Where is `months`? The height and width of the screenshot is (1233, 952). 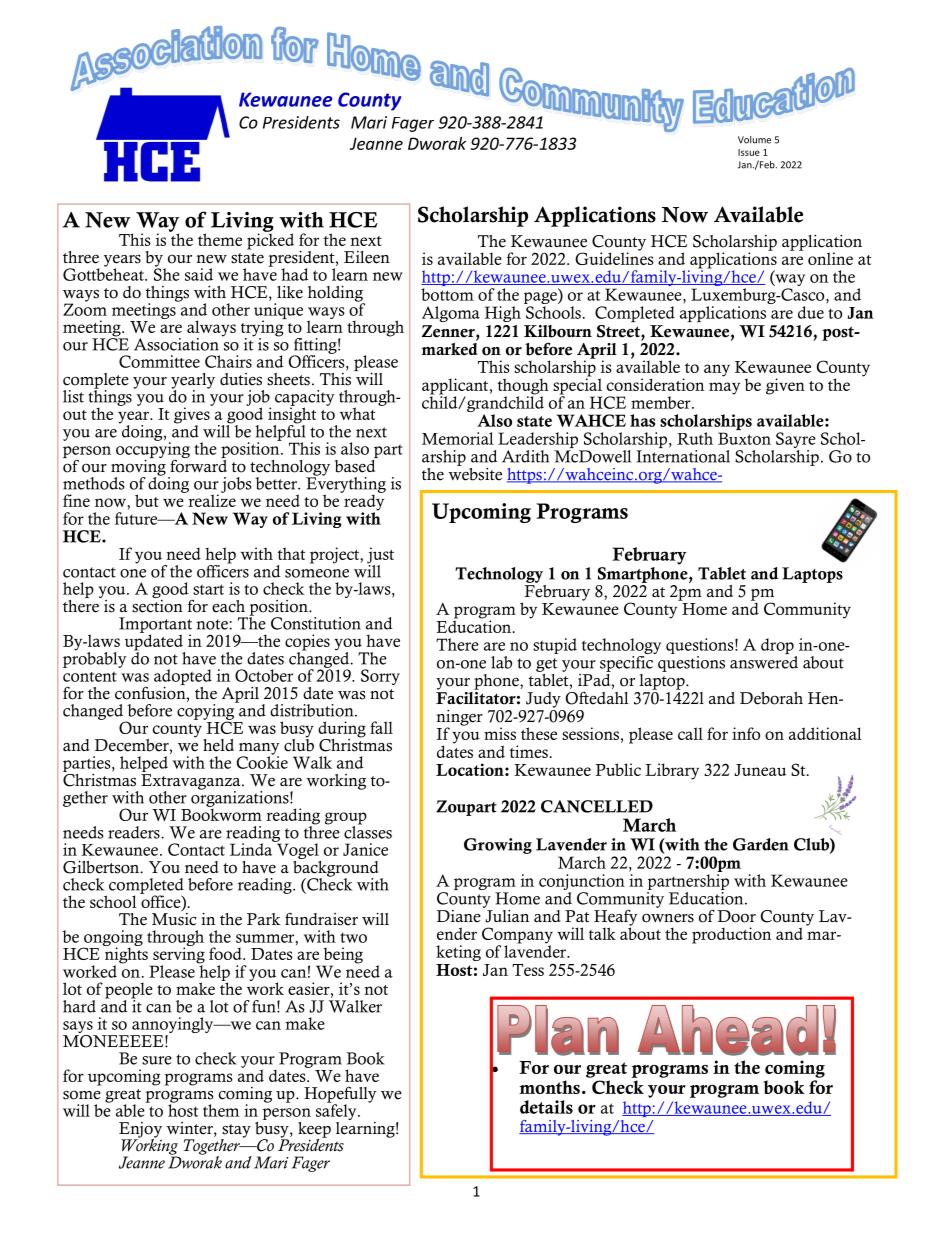
months is located at coordinates (549, 1087).
